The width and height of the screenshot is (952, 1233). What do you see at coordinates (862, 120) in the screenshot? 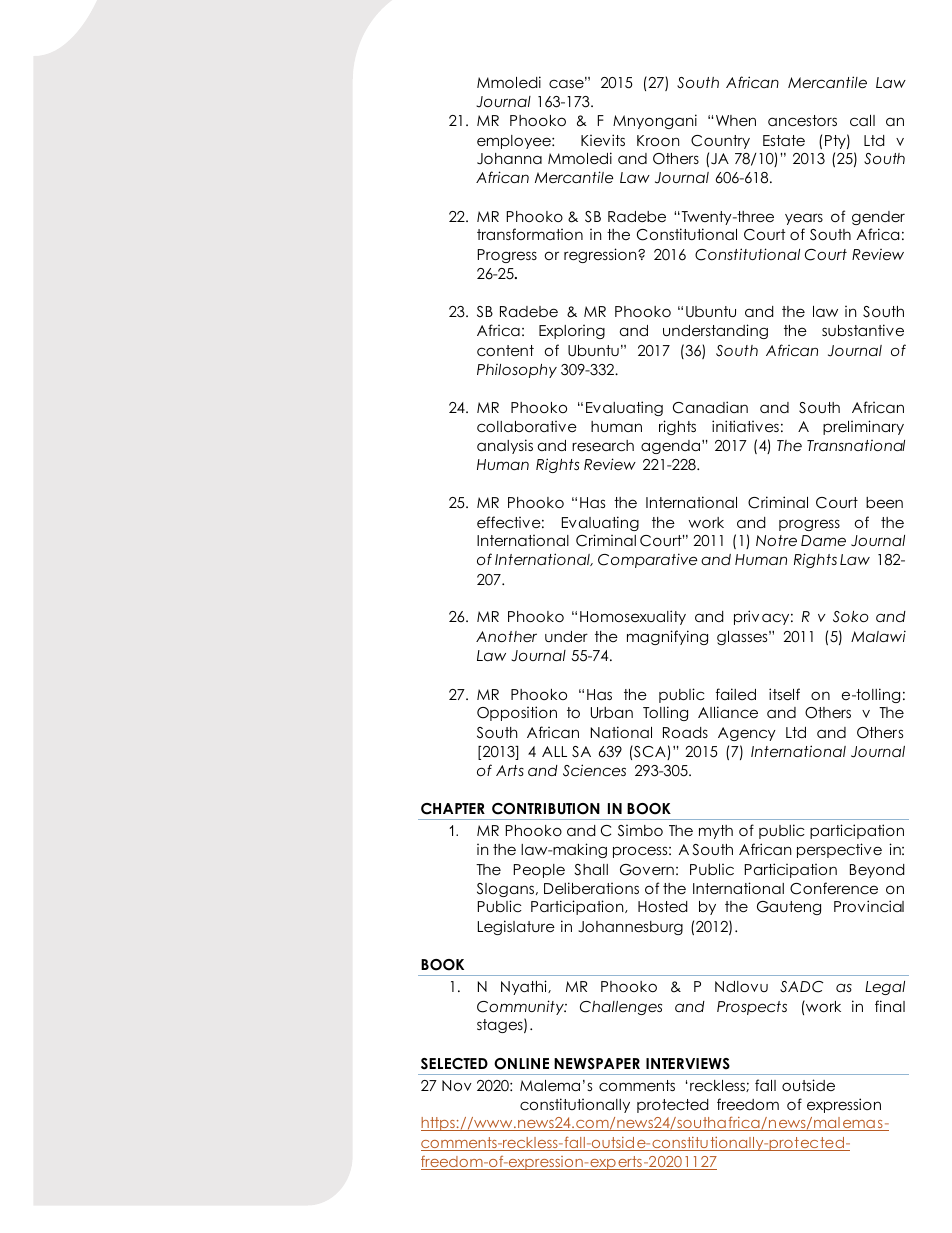
I see `call` at bounding box center [862, 120].
